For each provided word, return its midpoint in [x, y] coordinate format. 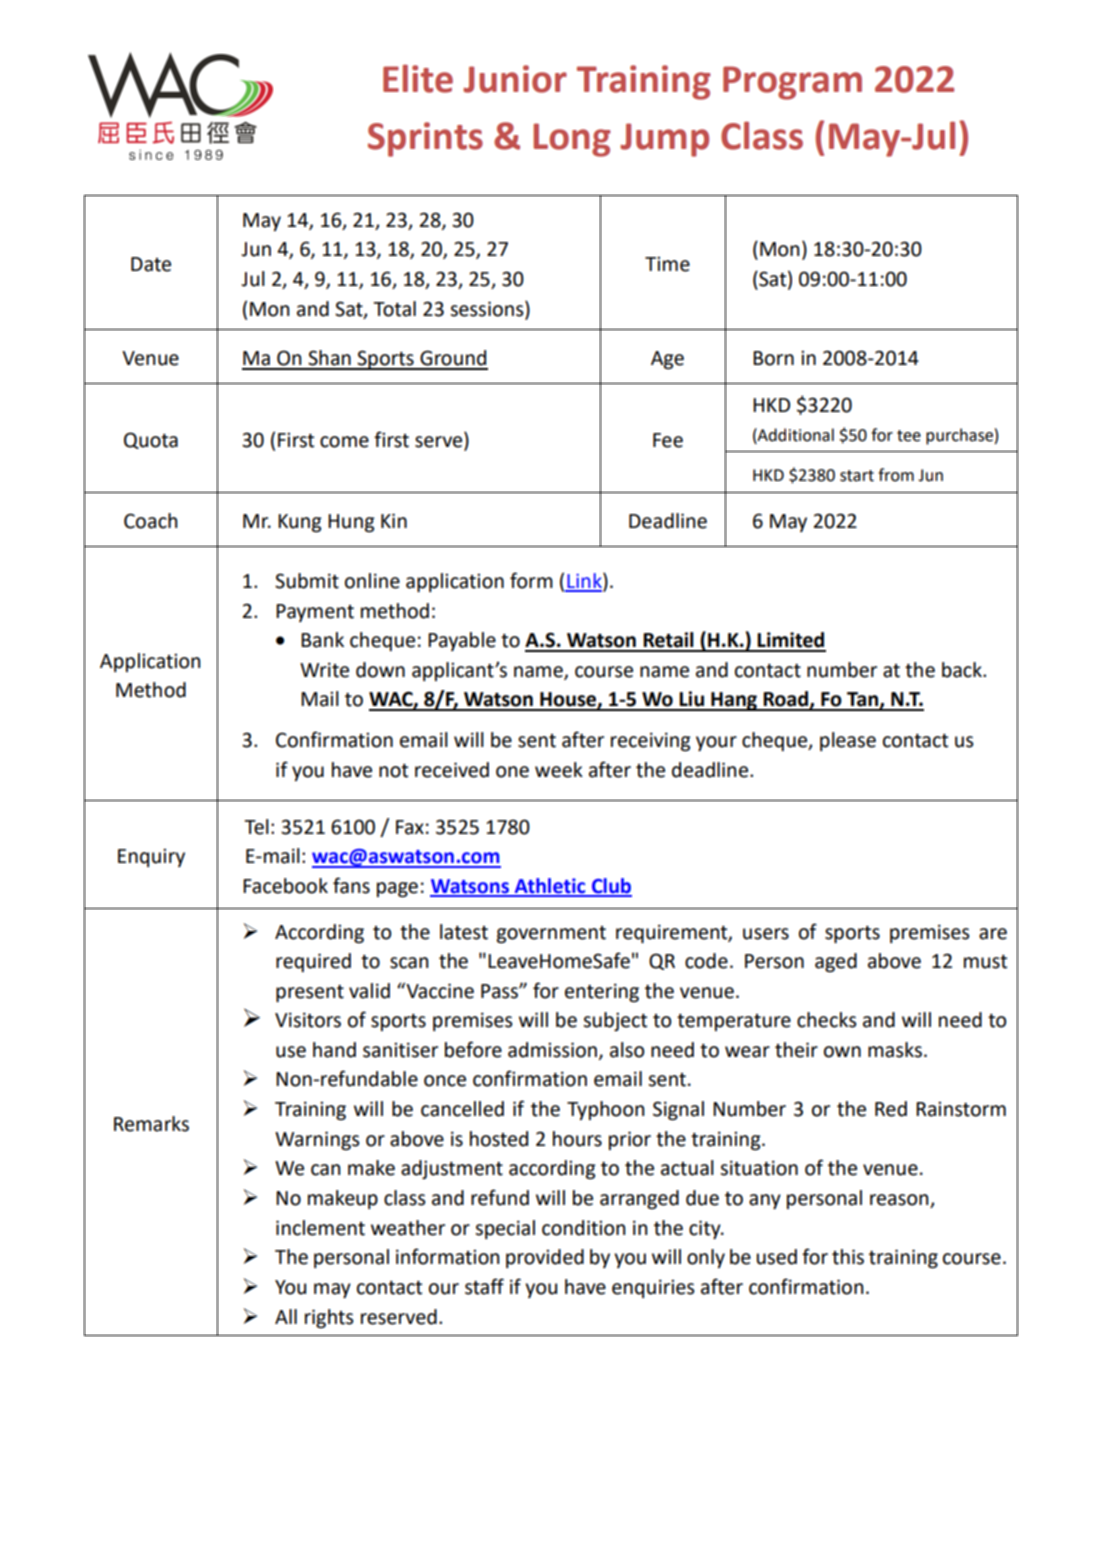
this [848, 1257]
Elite [418, 78]
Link [584, 582]
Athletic [550, 887]
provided [545, 1258]
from [896, 475]
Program [792, 83]
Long [572, 140]
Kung [300, 523]
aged [836, 962]
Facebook [285, 886]
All [286, 1316]
